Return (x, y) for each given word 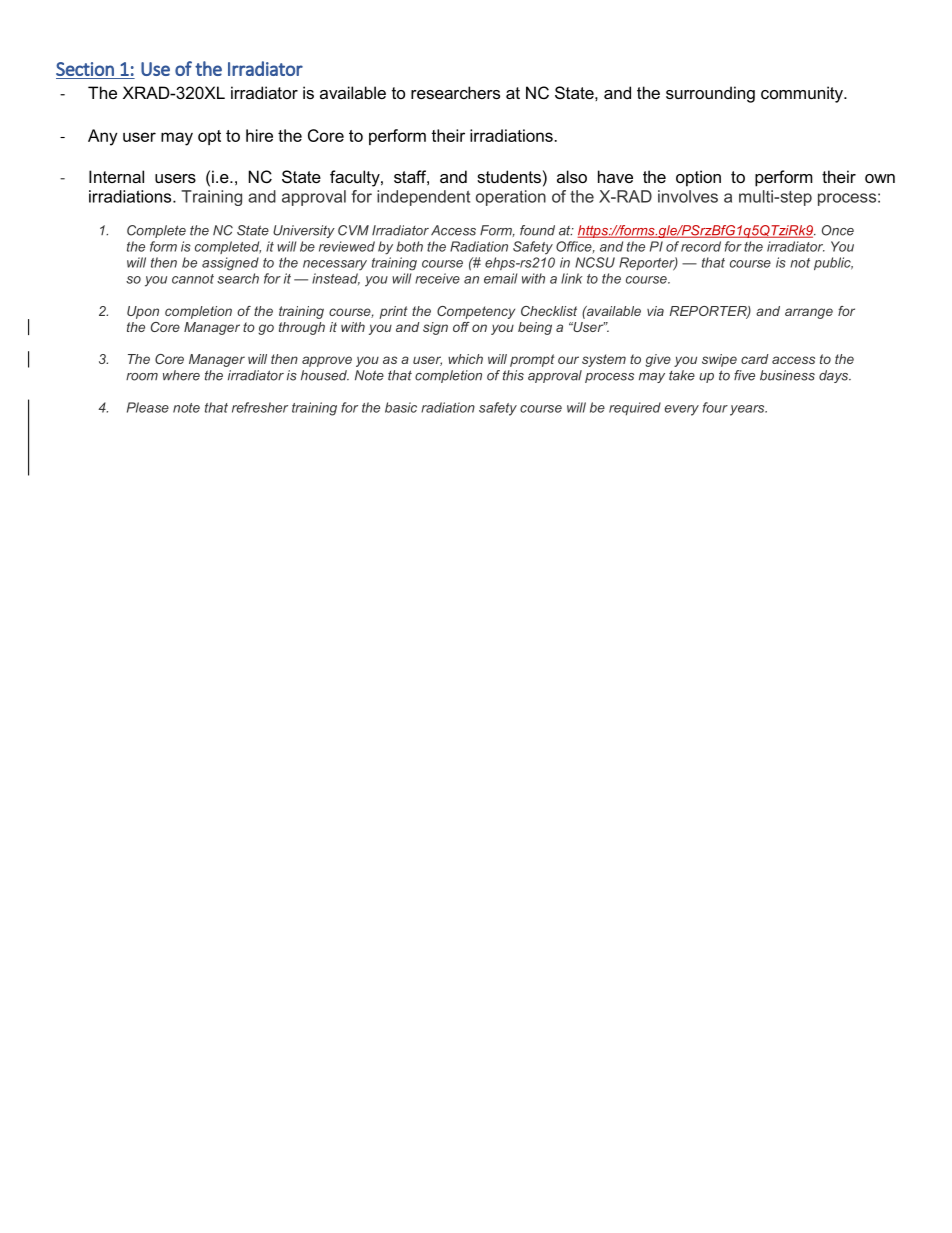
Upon (143, 312)
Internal (116, 176)
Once (838, 230)
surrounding (710, 94)
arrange (809, 313)
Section (85, 69)
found (537, 230)
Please (148, 407)
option (698, 178)
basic (401, 407)
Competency (476, 312)
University (304, 231)
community (803, 94)
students (509, 176)
